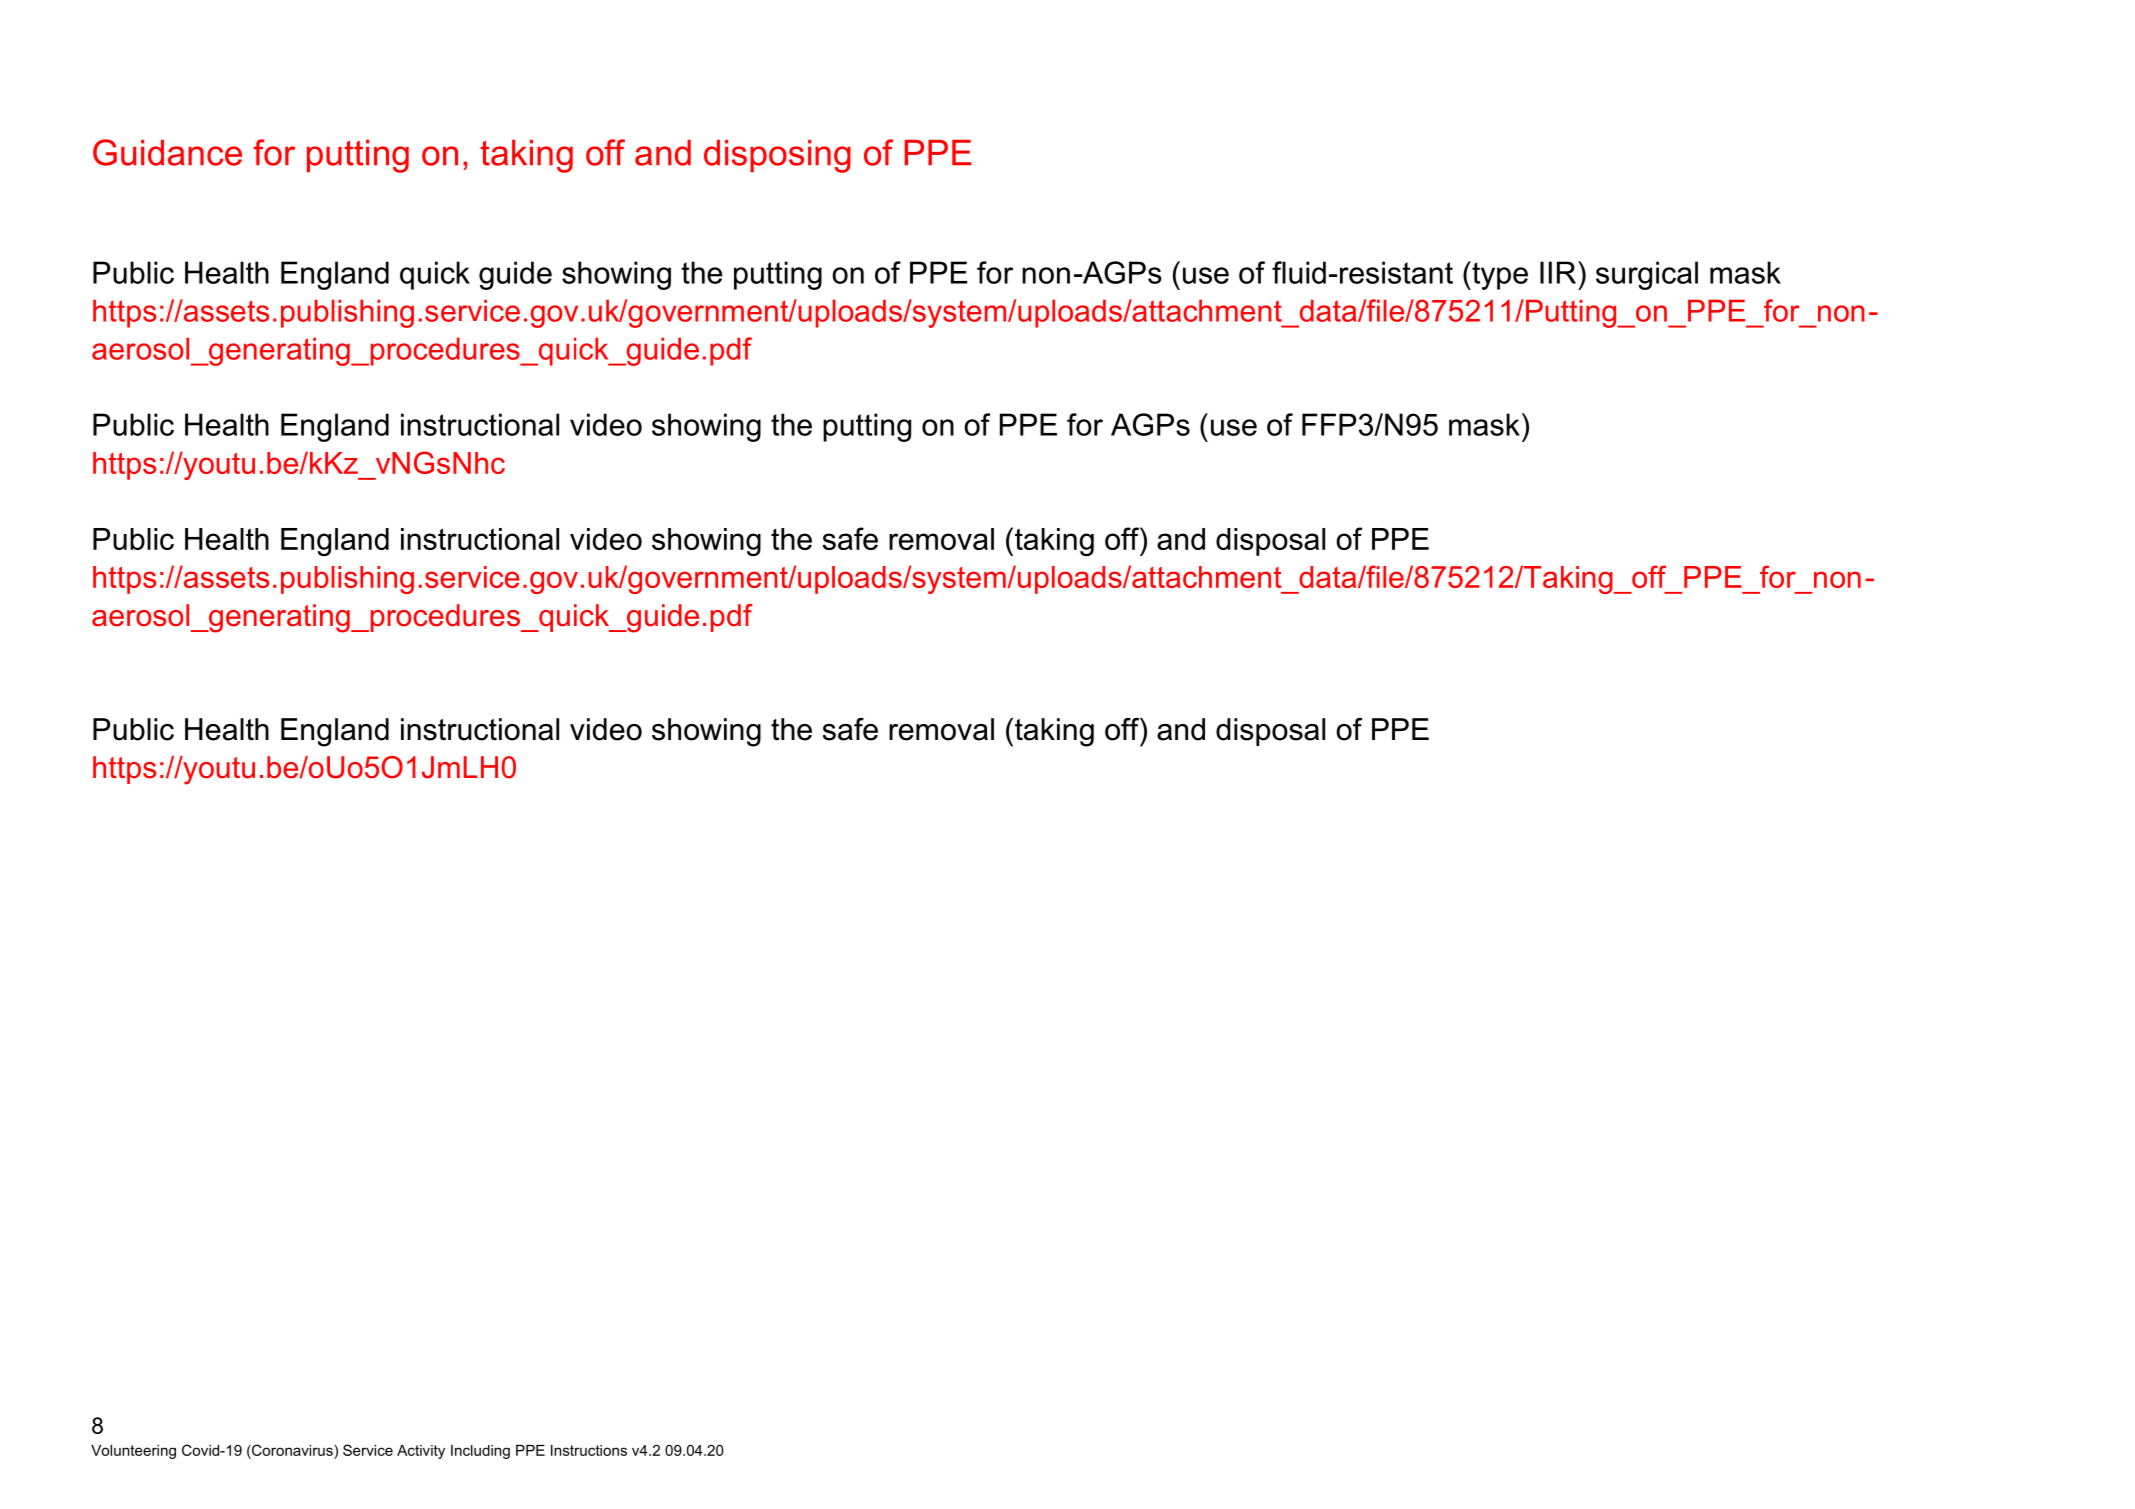  What do you see at coordinates (480, 1452) in the document?
I see `Including` at bounding box center [480, 1452].
